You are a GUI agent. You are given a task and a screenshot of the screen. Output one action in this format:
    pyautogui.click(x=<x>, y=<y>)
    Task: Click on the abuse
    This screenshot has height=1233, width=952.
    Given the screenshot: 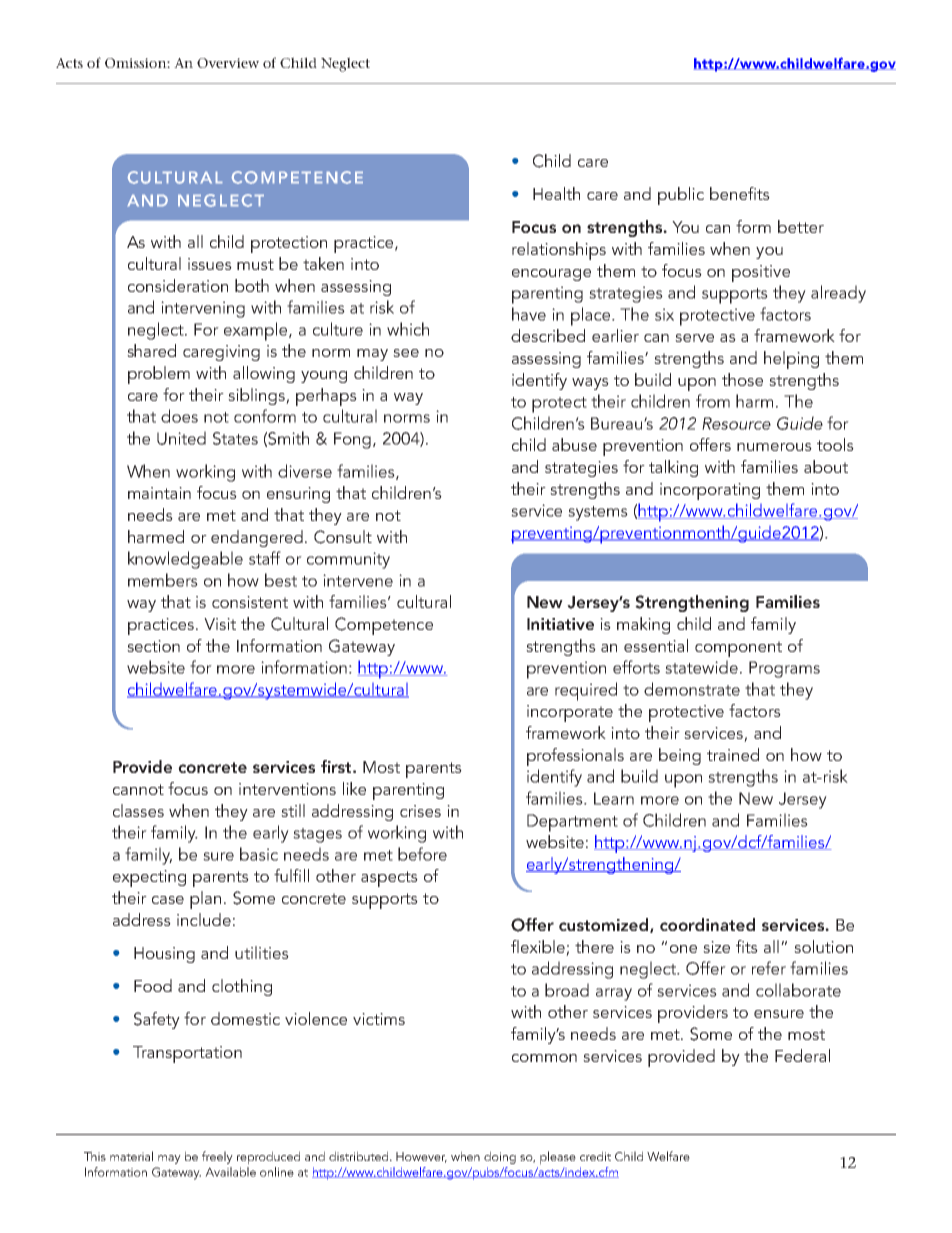 What is the action you would take?
    pyautogui.click(x=574, y=444)
